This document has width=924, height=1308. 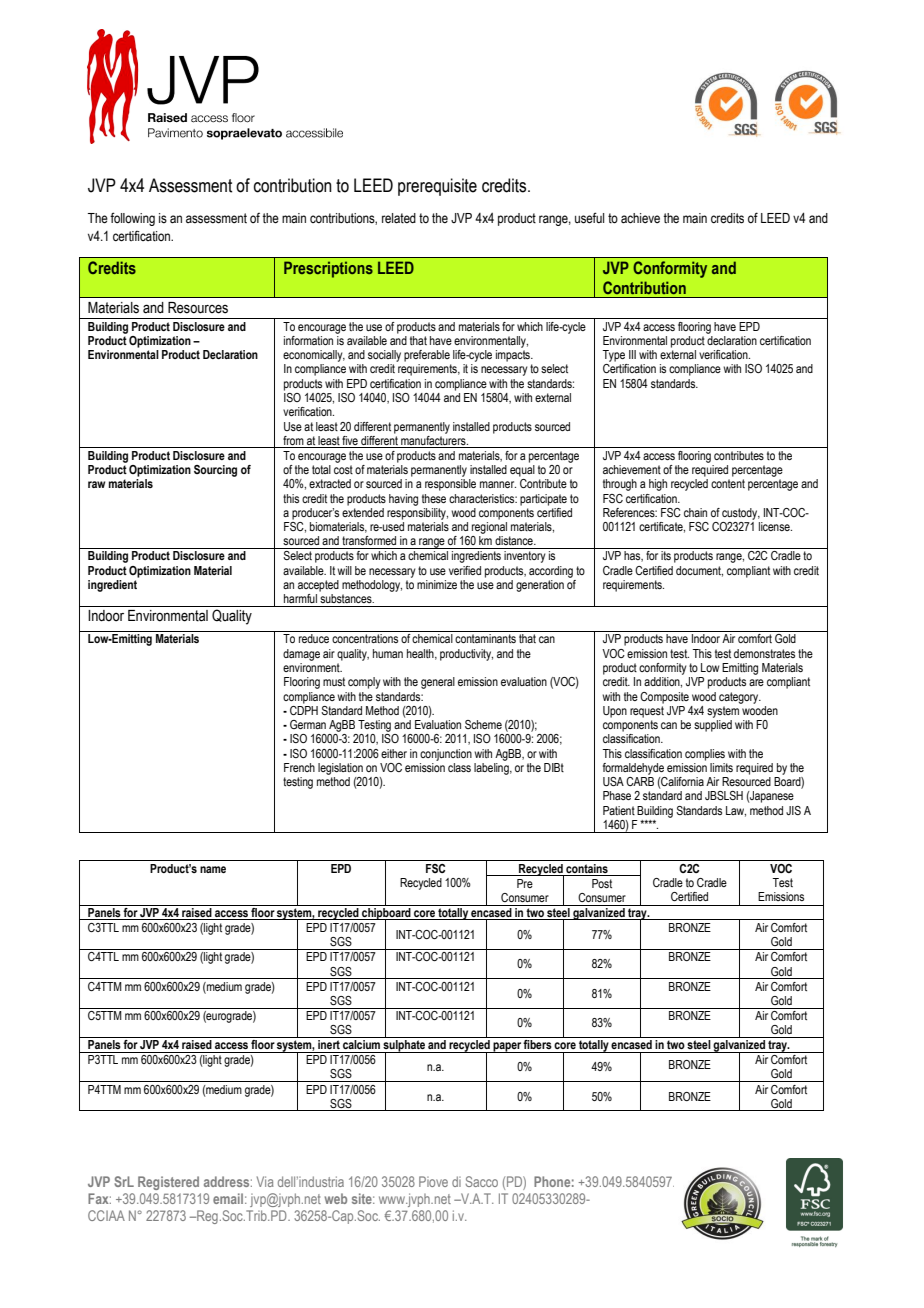 I want to click on responsible, so click(x=450, y=485).
